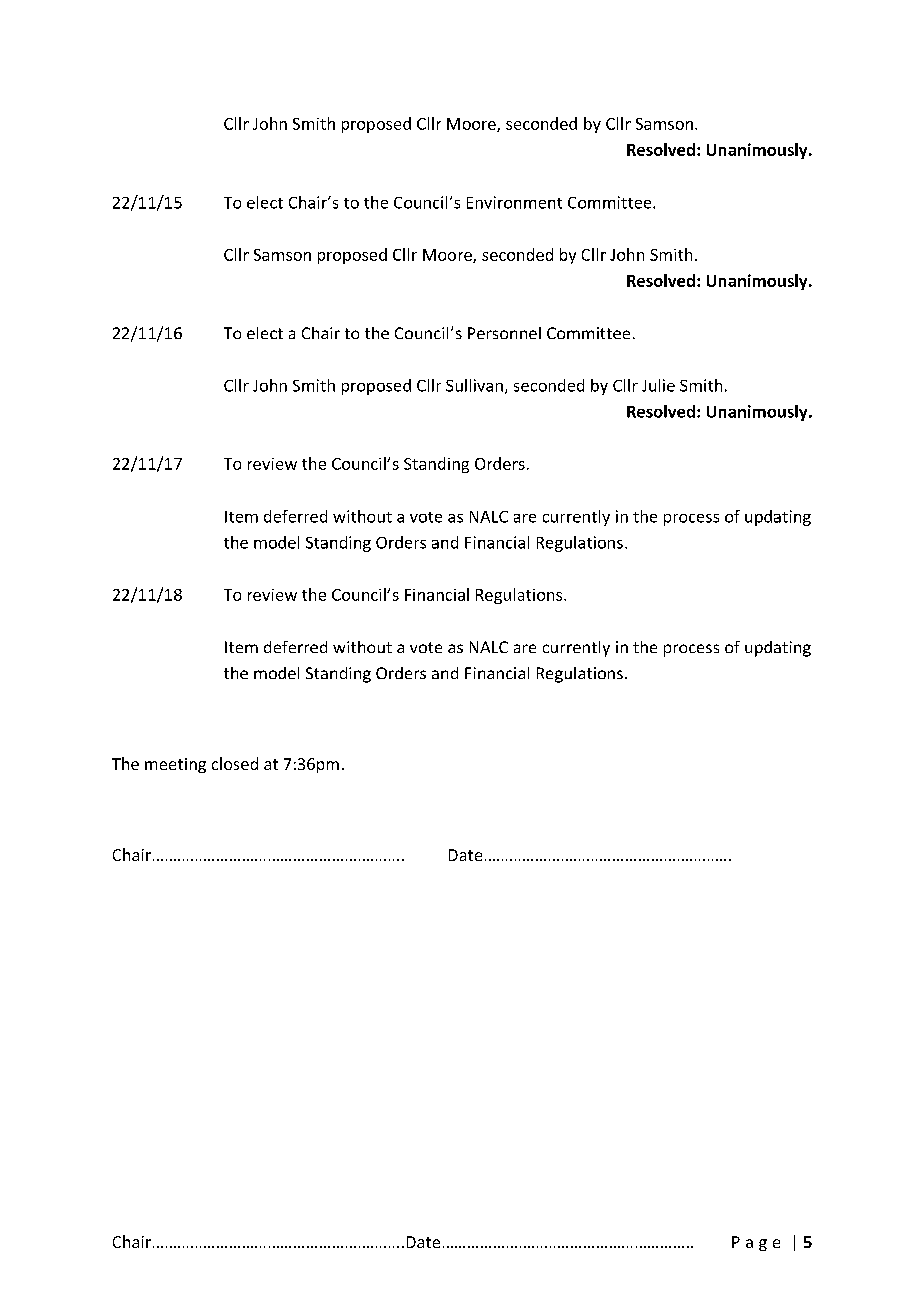  I want to click on Page, so click(756, 1243).
